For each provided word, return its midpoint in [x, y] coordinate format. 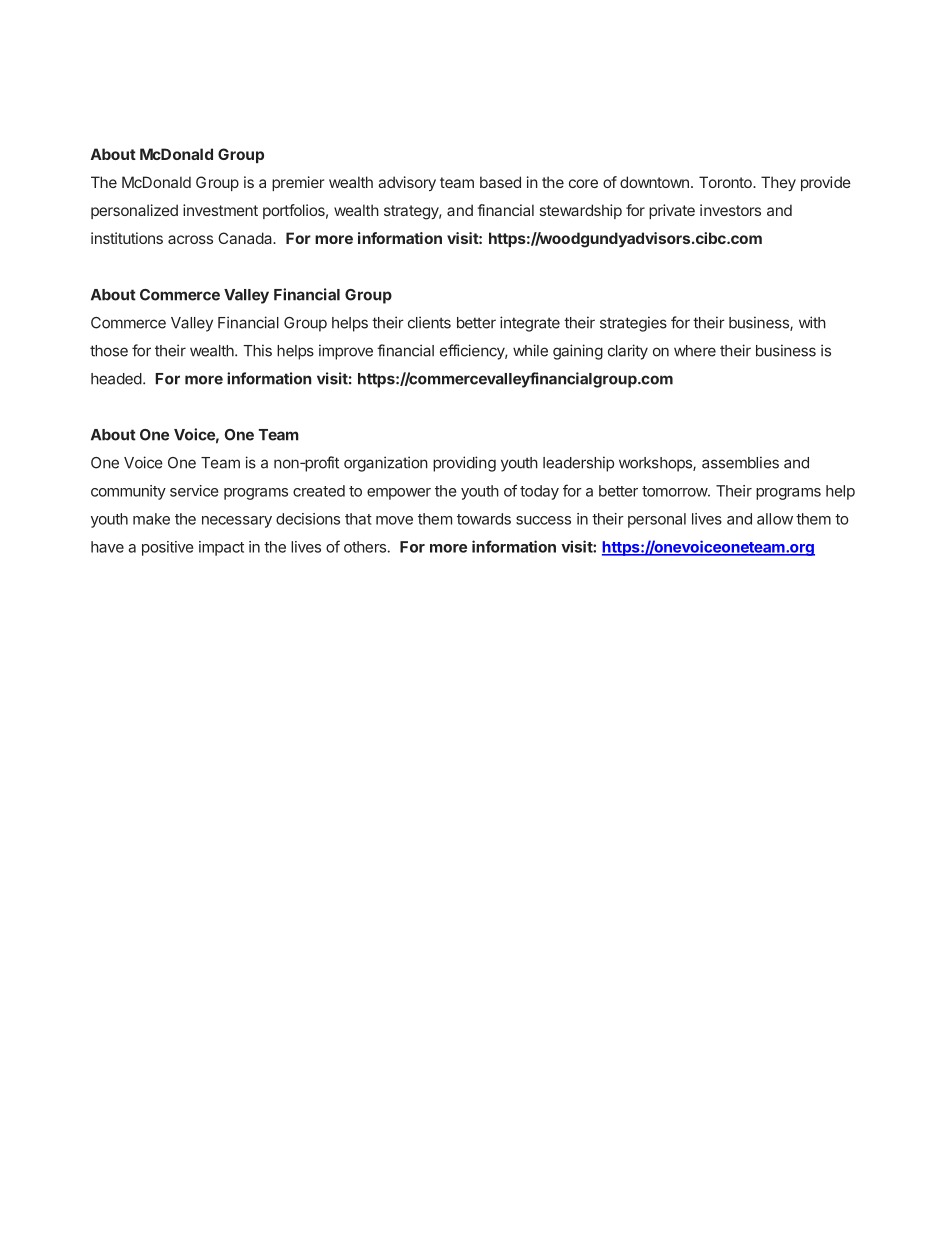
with [812, 322]
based [500, 182]
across [190, 239]
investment [220, 210]
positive [168, 548]
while [530, 350]
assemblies [740, 462]
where [695, 351]
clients [429, 322]
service [194, 491]
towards [484, 519]
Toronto [726, 182]
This [257, 350]
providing [464, 464]
